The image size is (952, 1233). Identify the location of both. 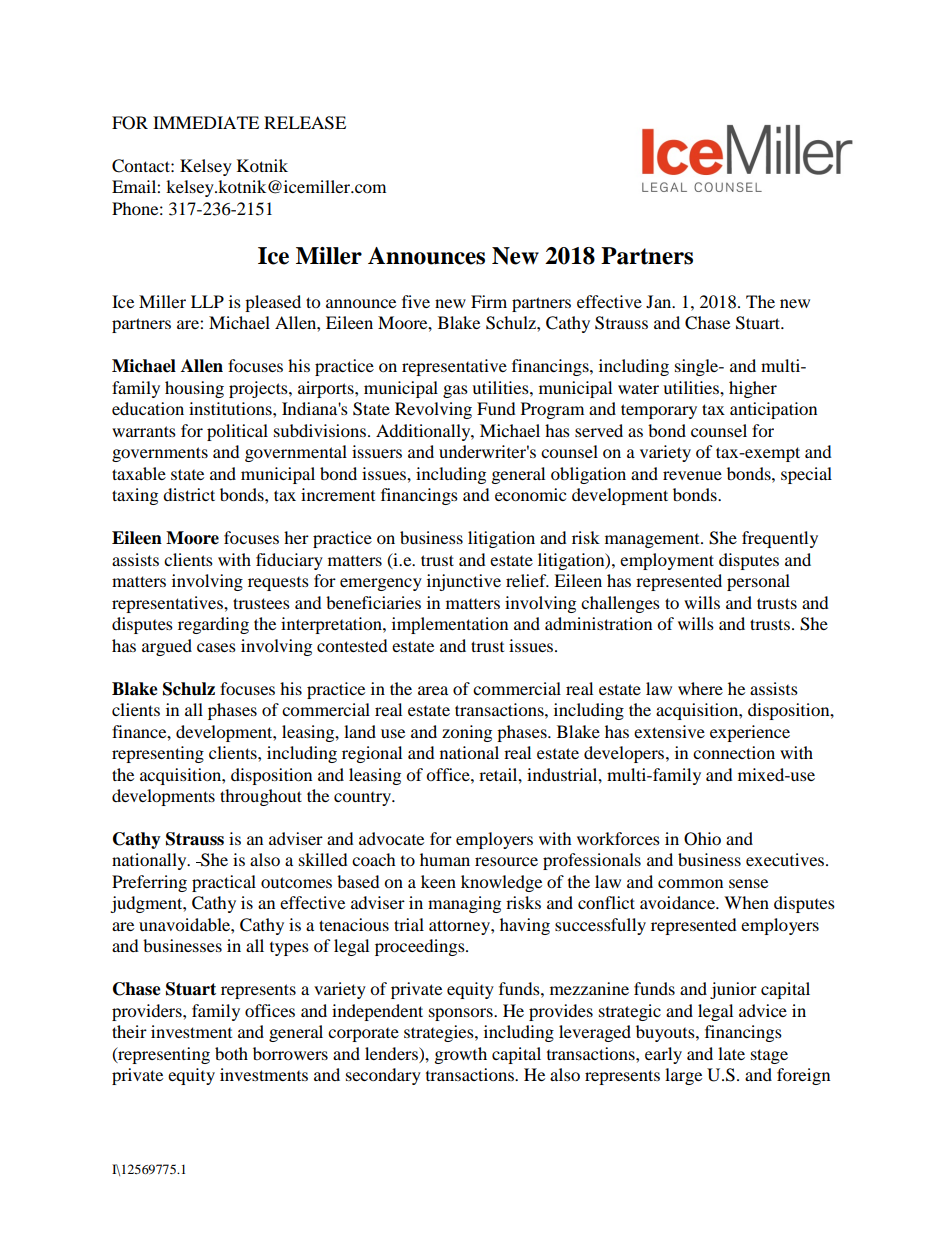
(231, 1053).
